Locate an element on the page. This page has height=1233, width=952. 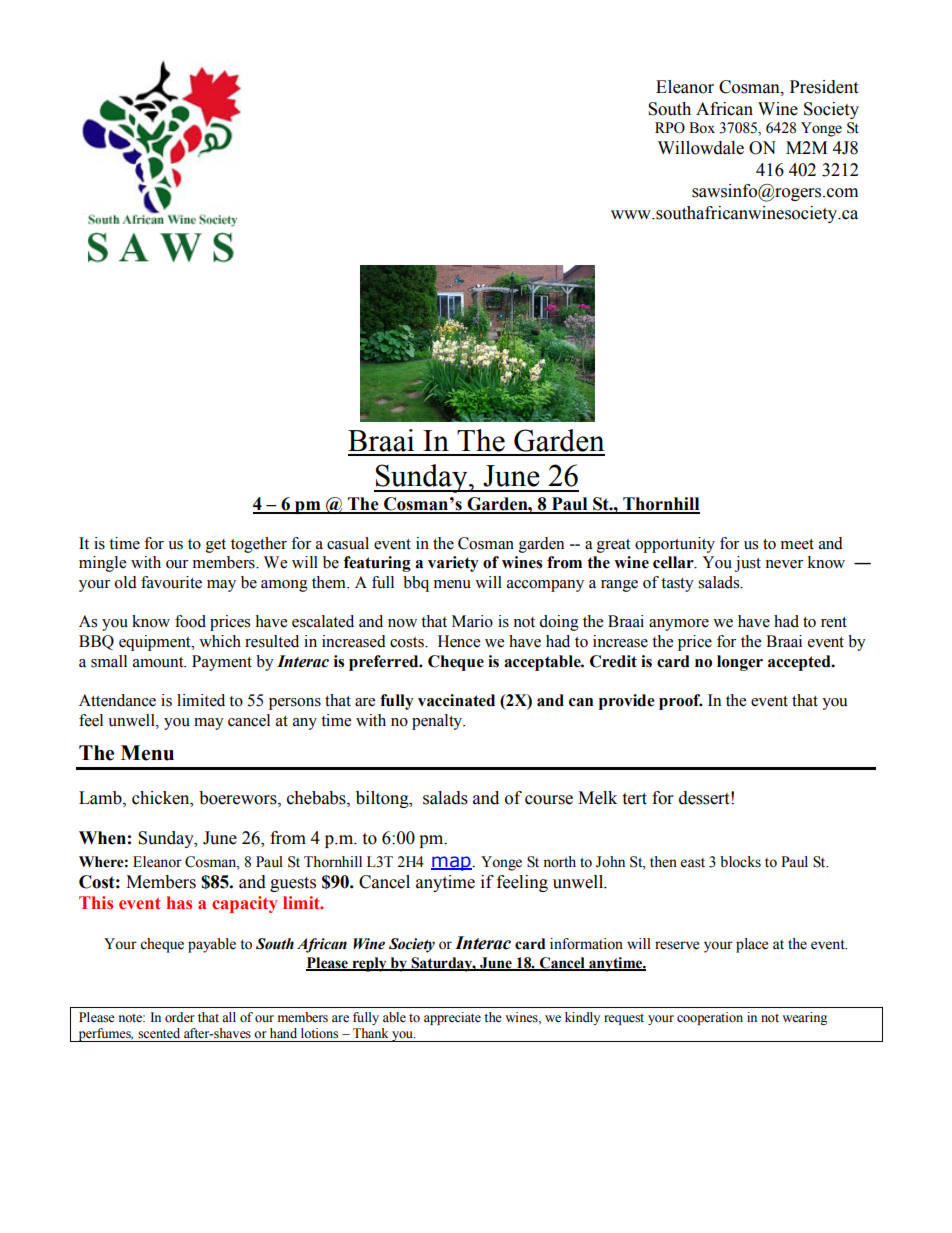
mingle is located at coordinates (102, 564).
